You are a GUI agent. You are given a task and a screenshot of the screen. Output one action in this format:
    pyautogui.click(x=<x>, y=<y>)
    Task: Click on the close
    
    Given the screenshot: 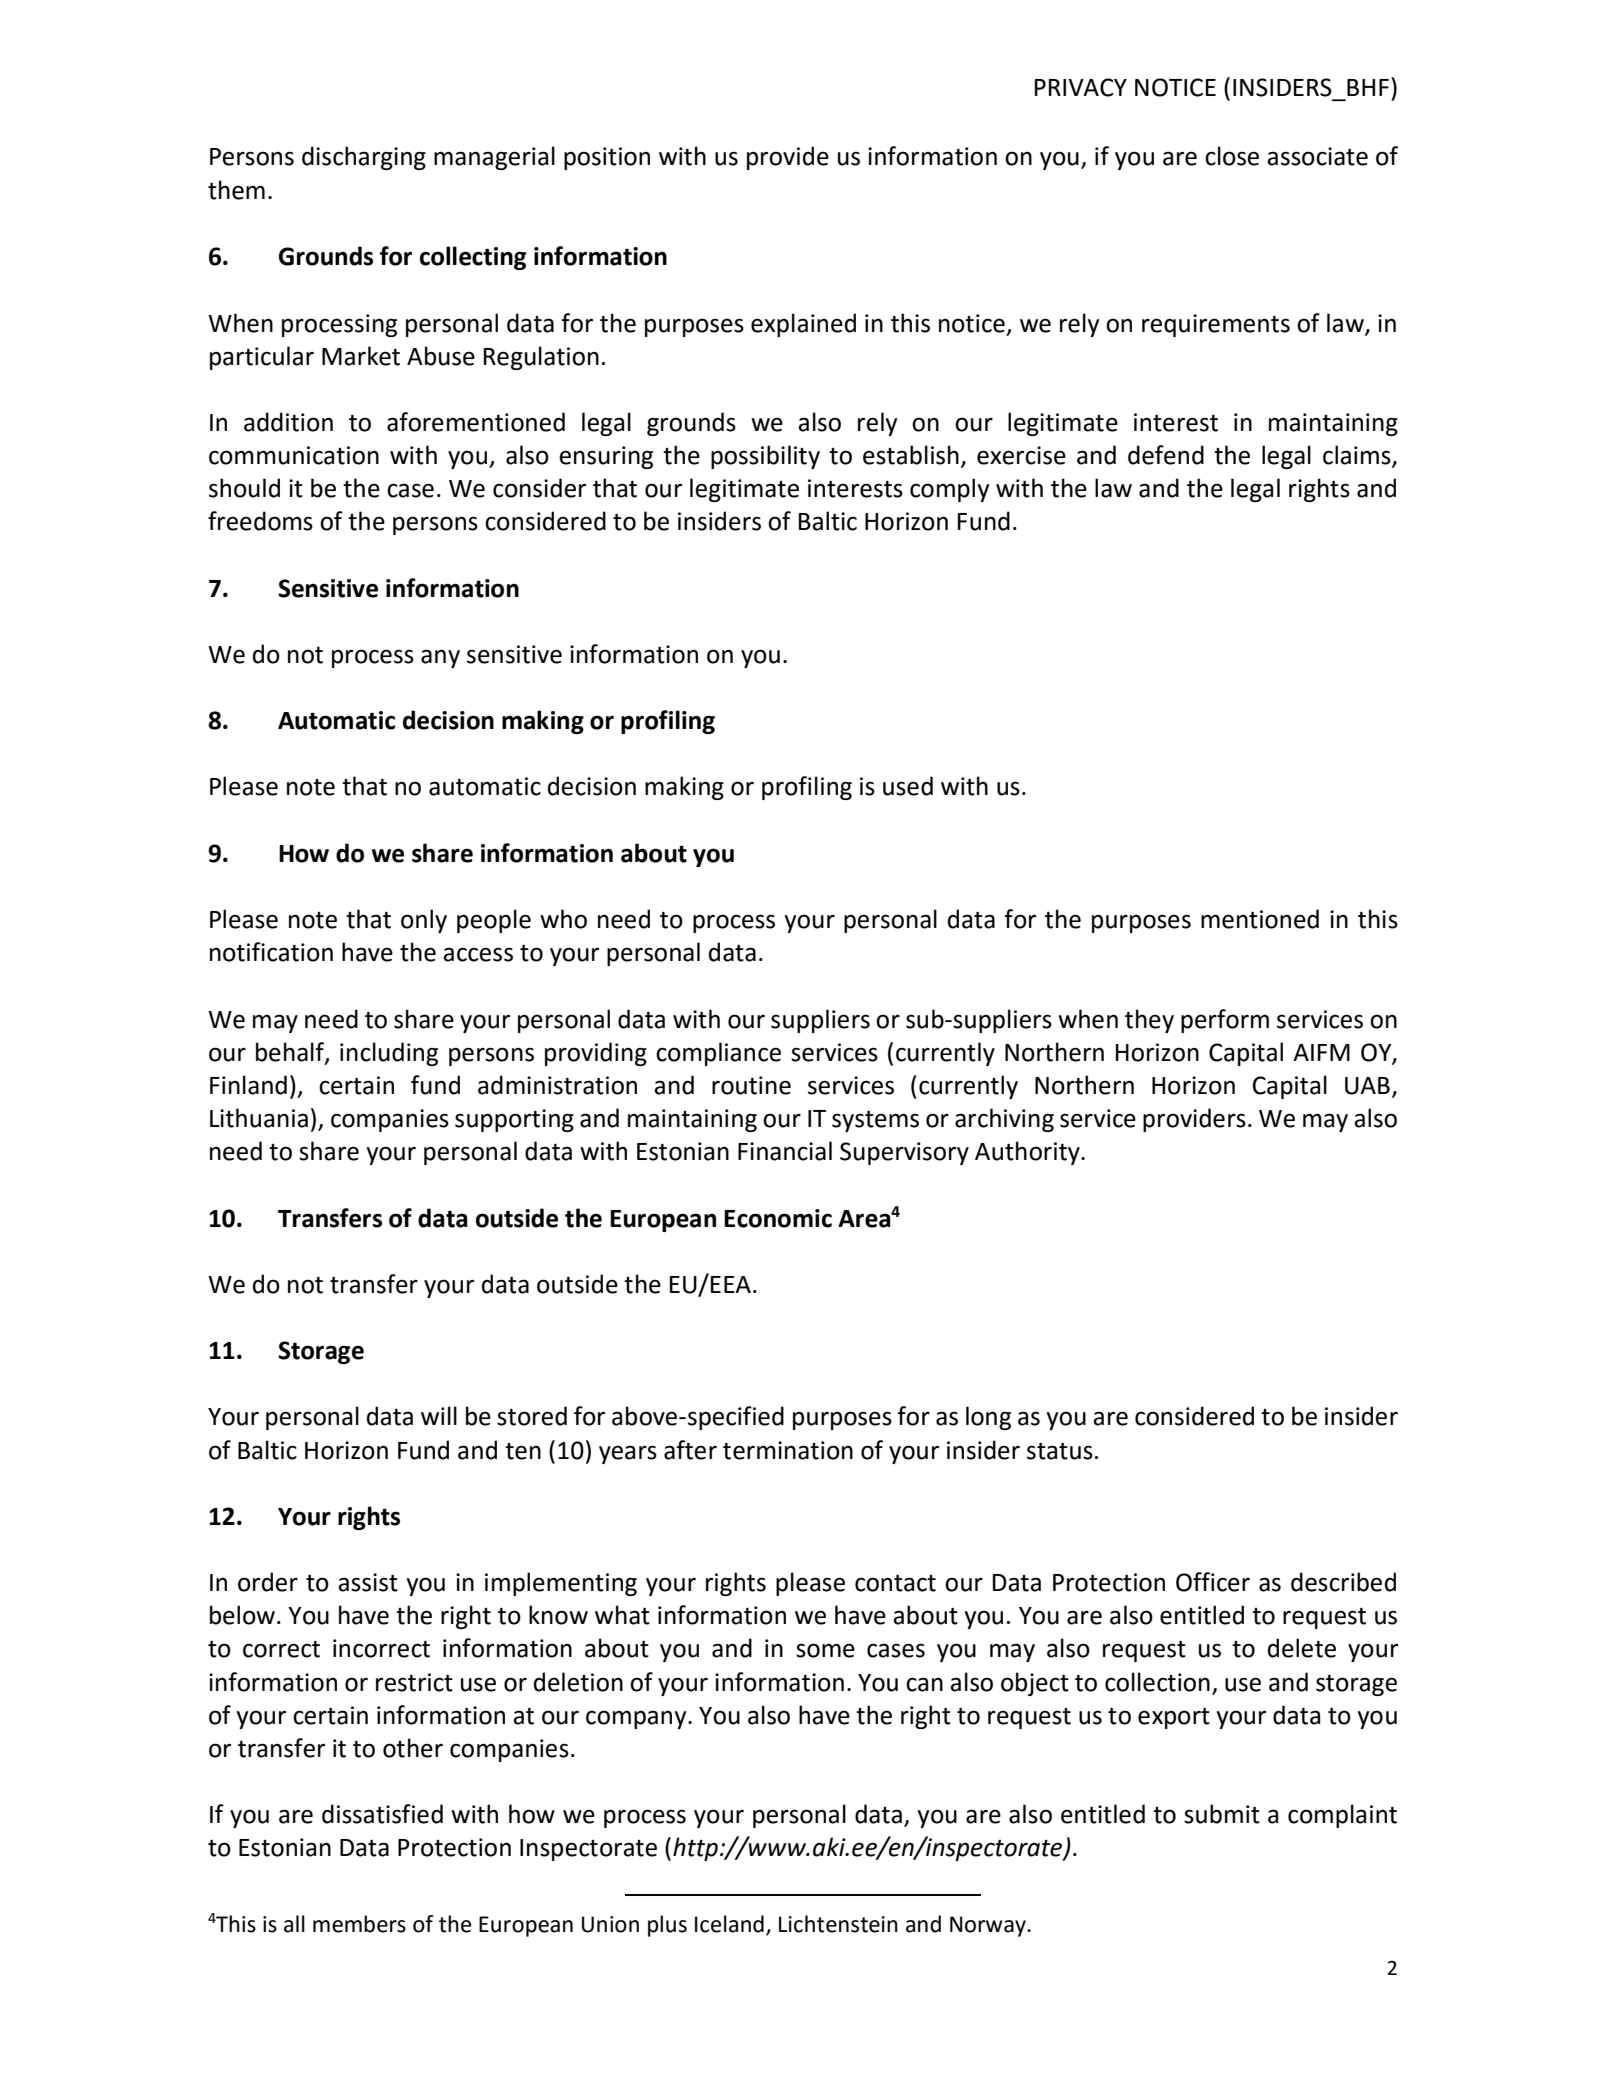 What is the action you would take?
    pyautogui.click(x=1232, y=156)
